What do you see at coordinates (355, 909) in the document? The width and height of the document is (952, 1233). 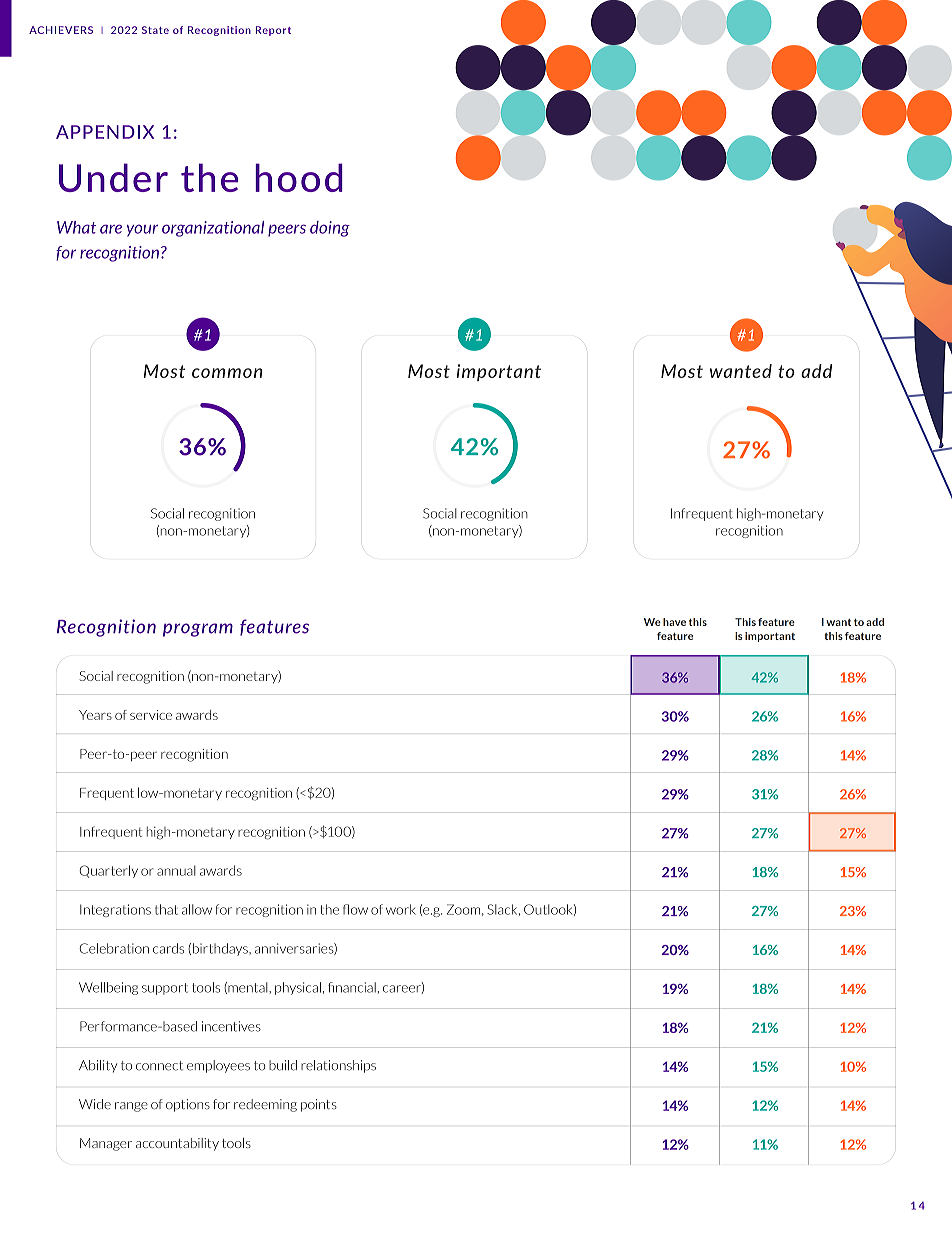 I see `flow` at bounding box center [355, 909].
